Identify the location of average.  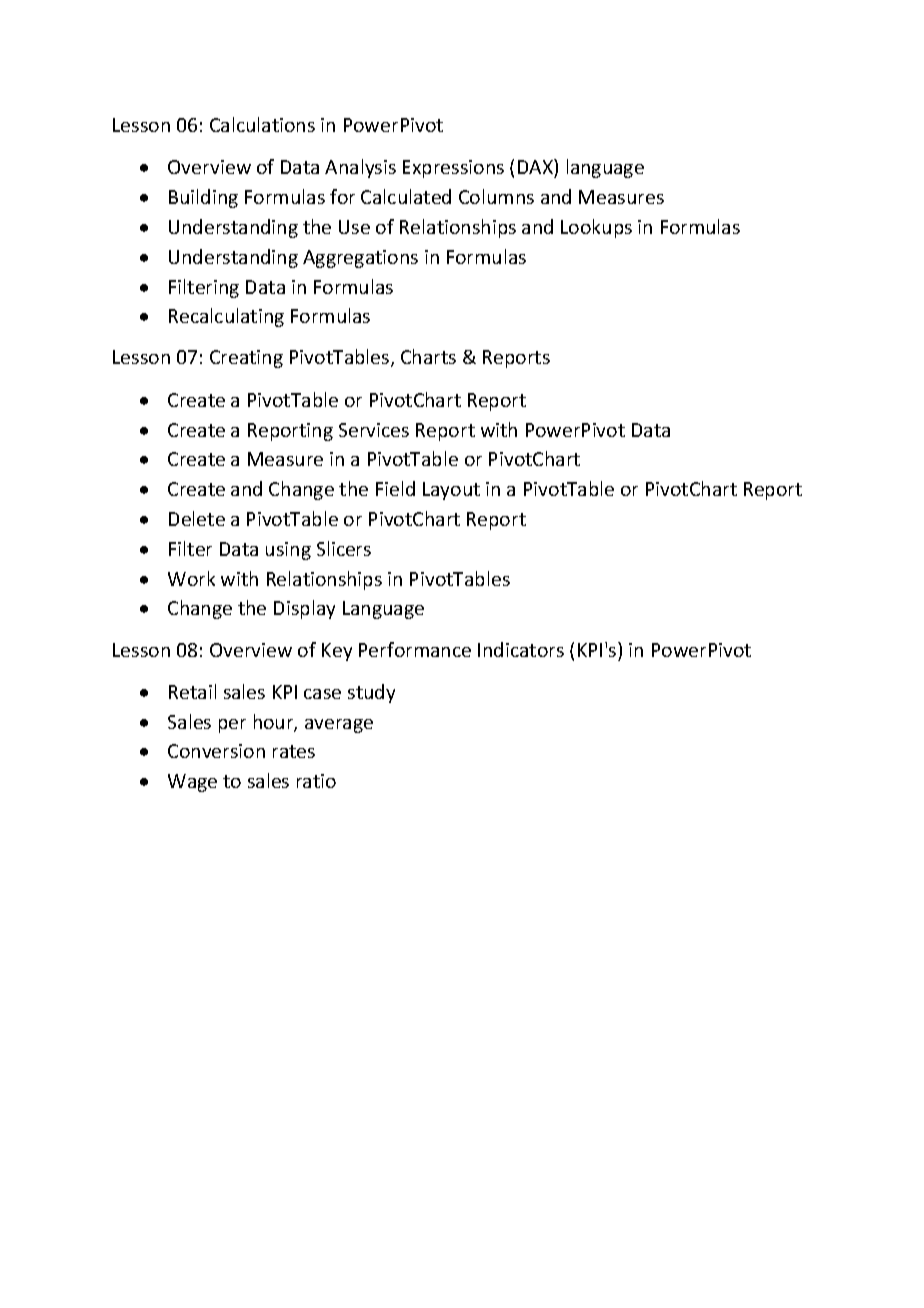
(339, 726).
